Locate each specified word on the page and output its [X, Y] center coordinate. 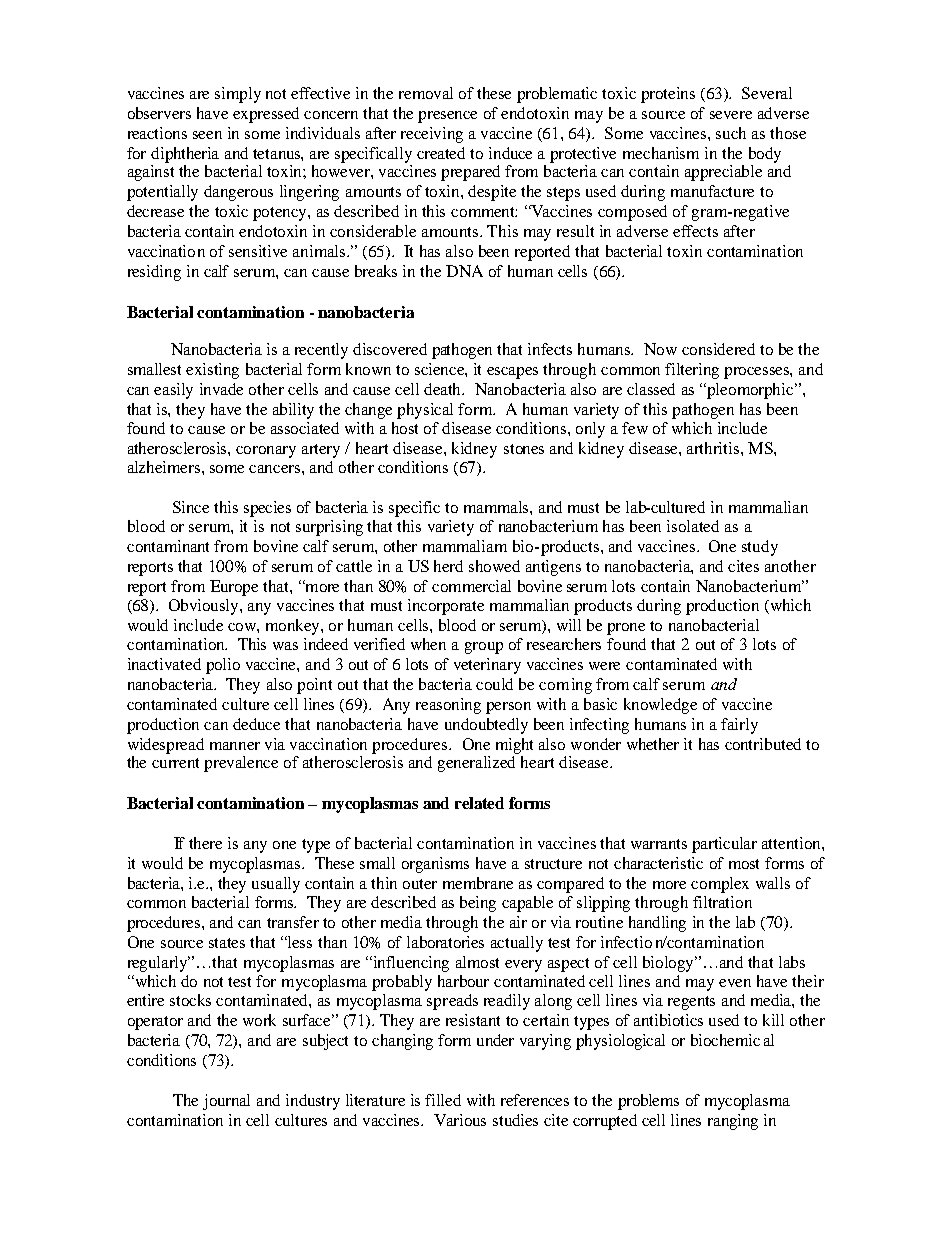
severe [731, 115]
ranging [733, 1122]
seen [207, 135]
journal [226, 1102]
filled [443, 1100]
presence [447, 117]
